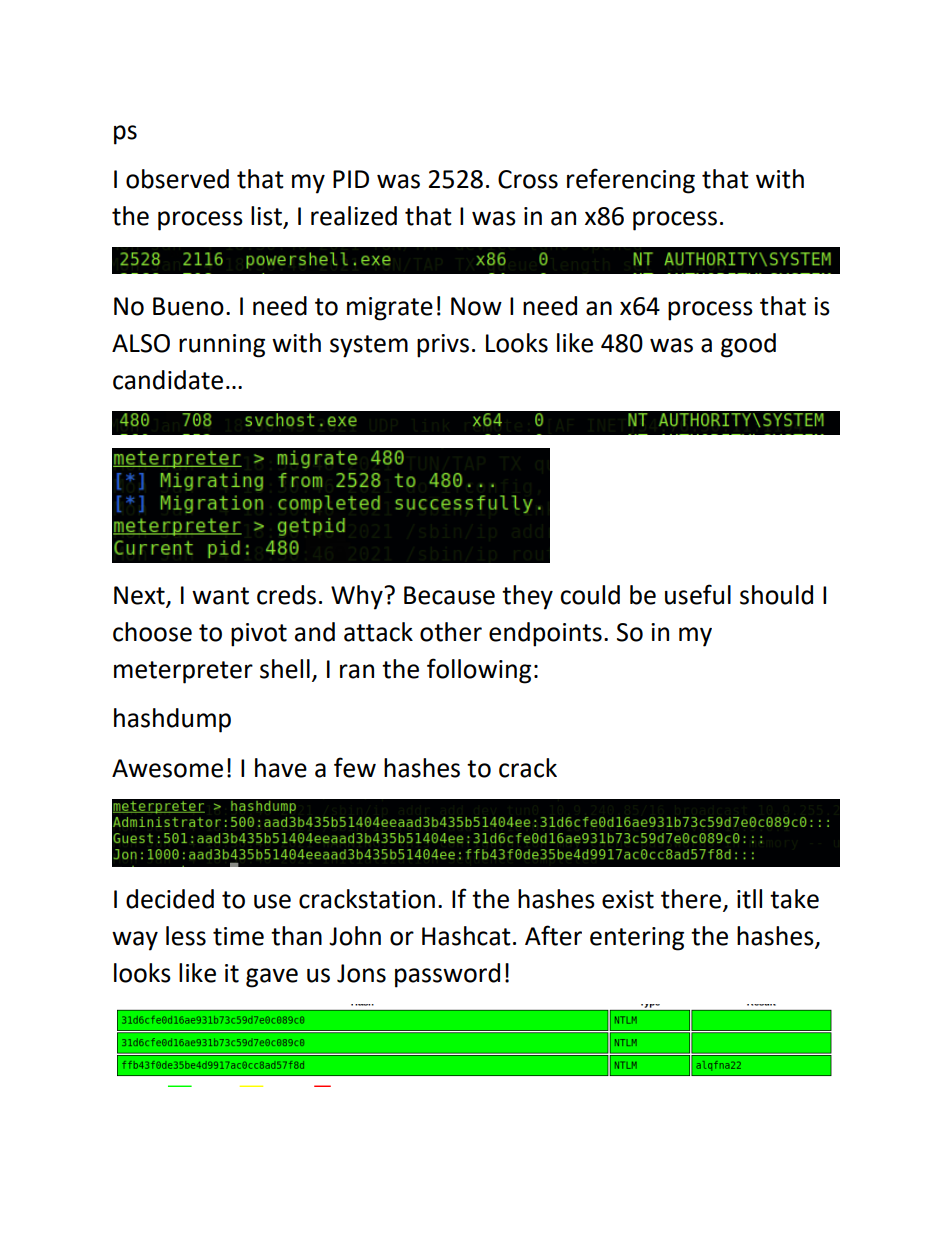 The width and height of the image is (952, 1233). Describe the element at coordinates (177, 179) in the image. I see `observed` at that location.
